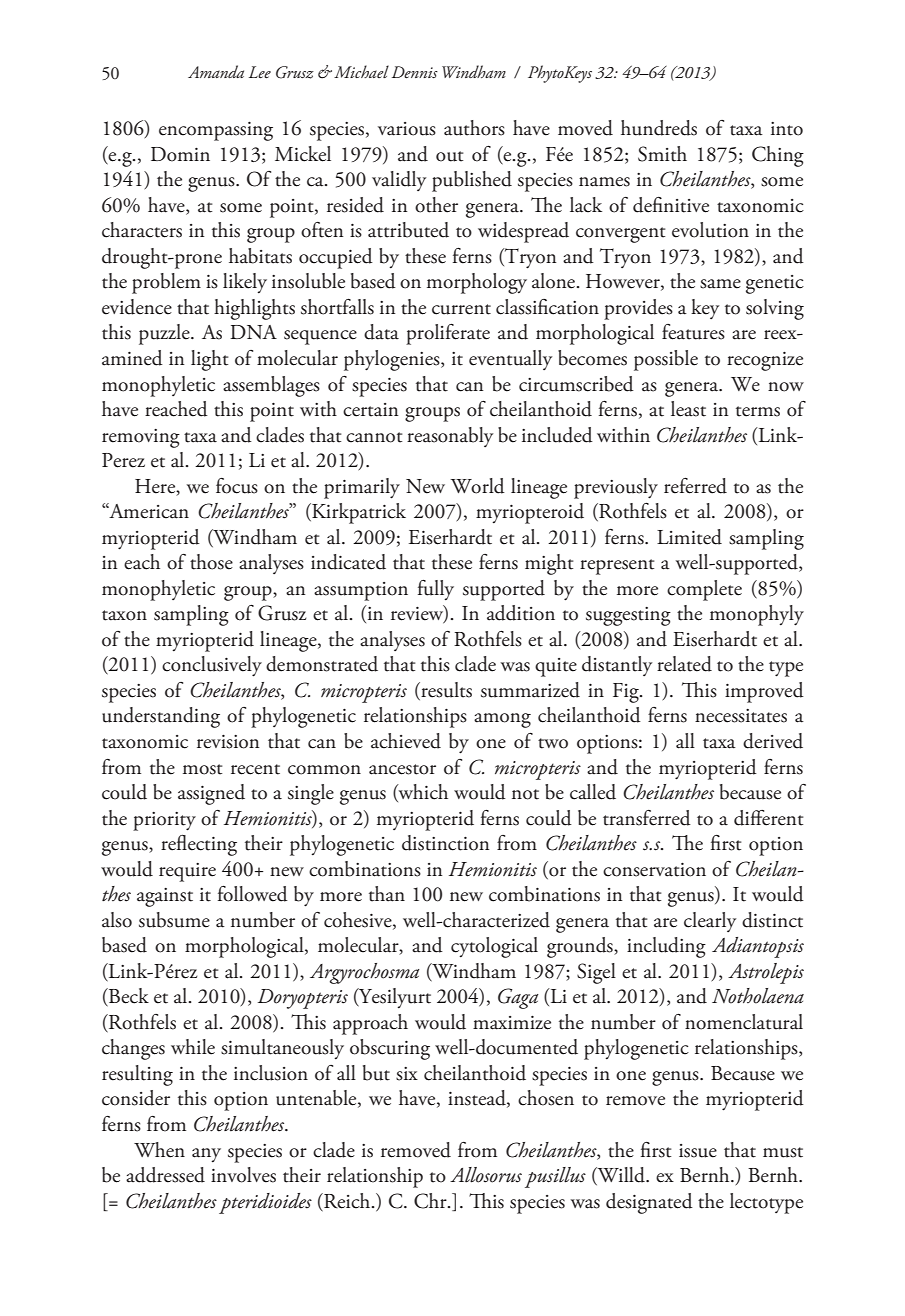 The width and height of the screenshot is (905, 1316). Describe the element at coordinates (166, 283) in the screenshot. I see `problem` at that location.
